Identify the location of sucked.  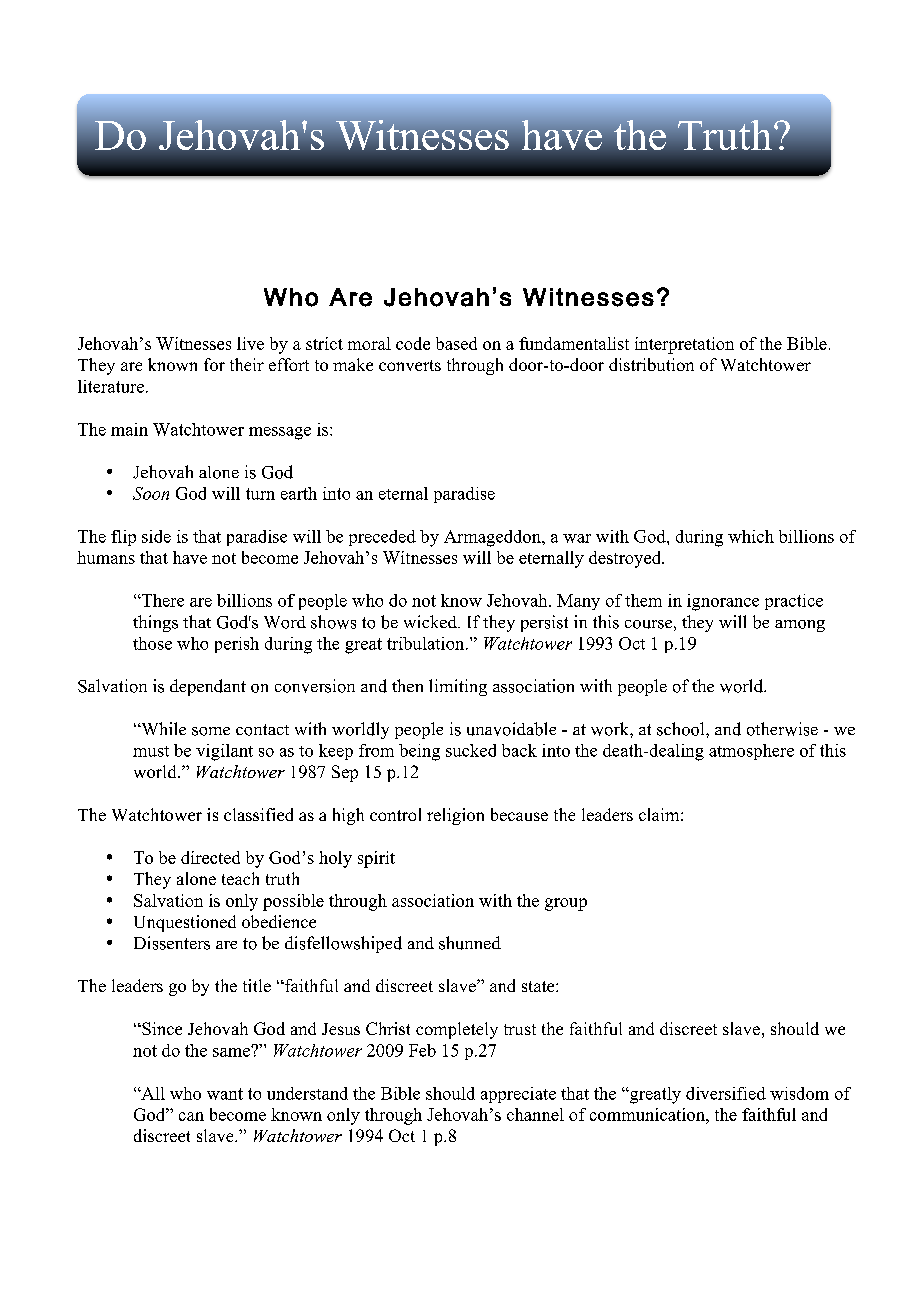
(471, 750).
